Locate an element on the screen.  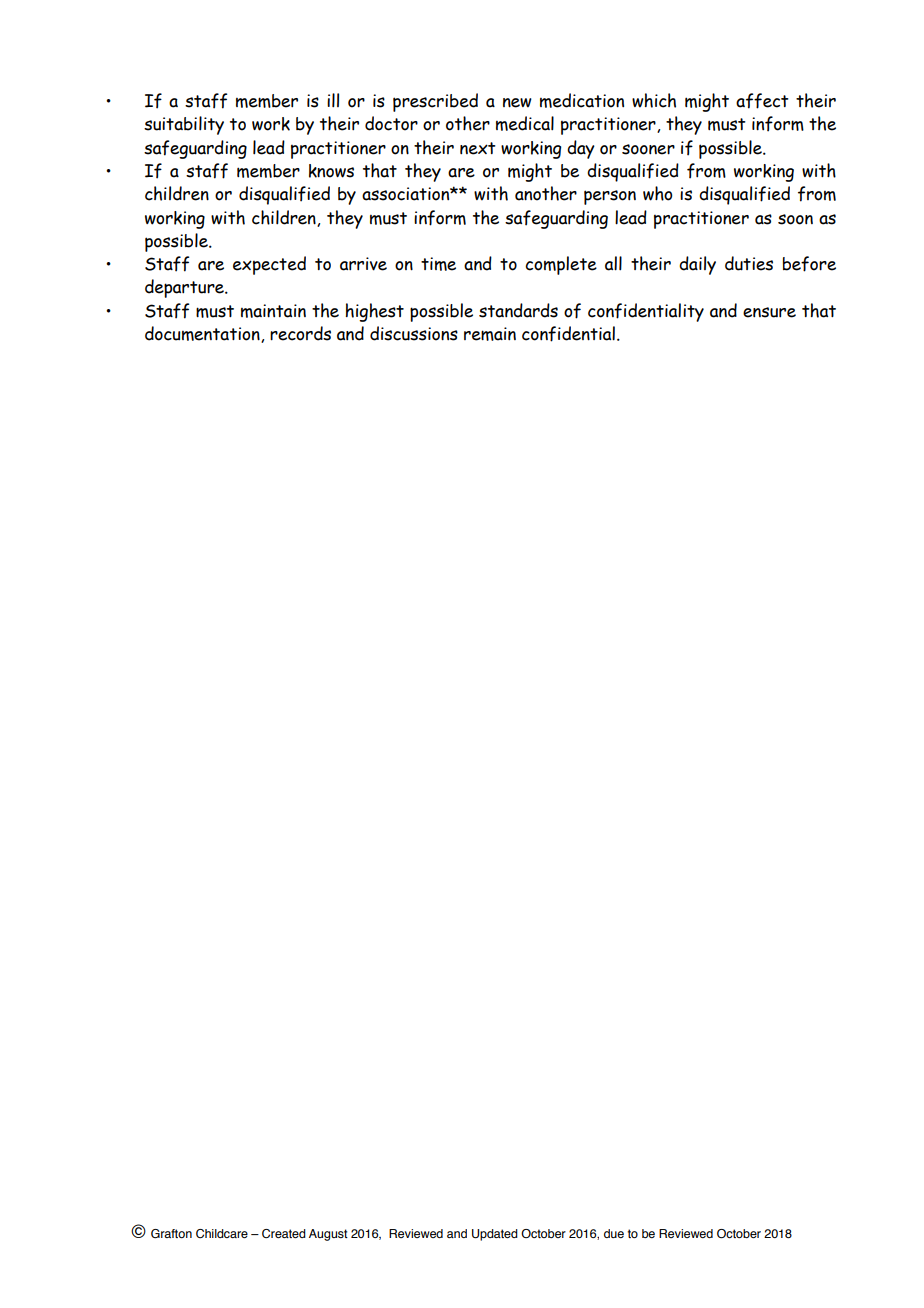
ensure is located at coordinates (769, 312).
